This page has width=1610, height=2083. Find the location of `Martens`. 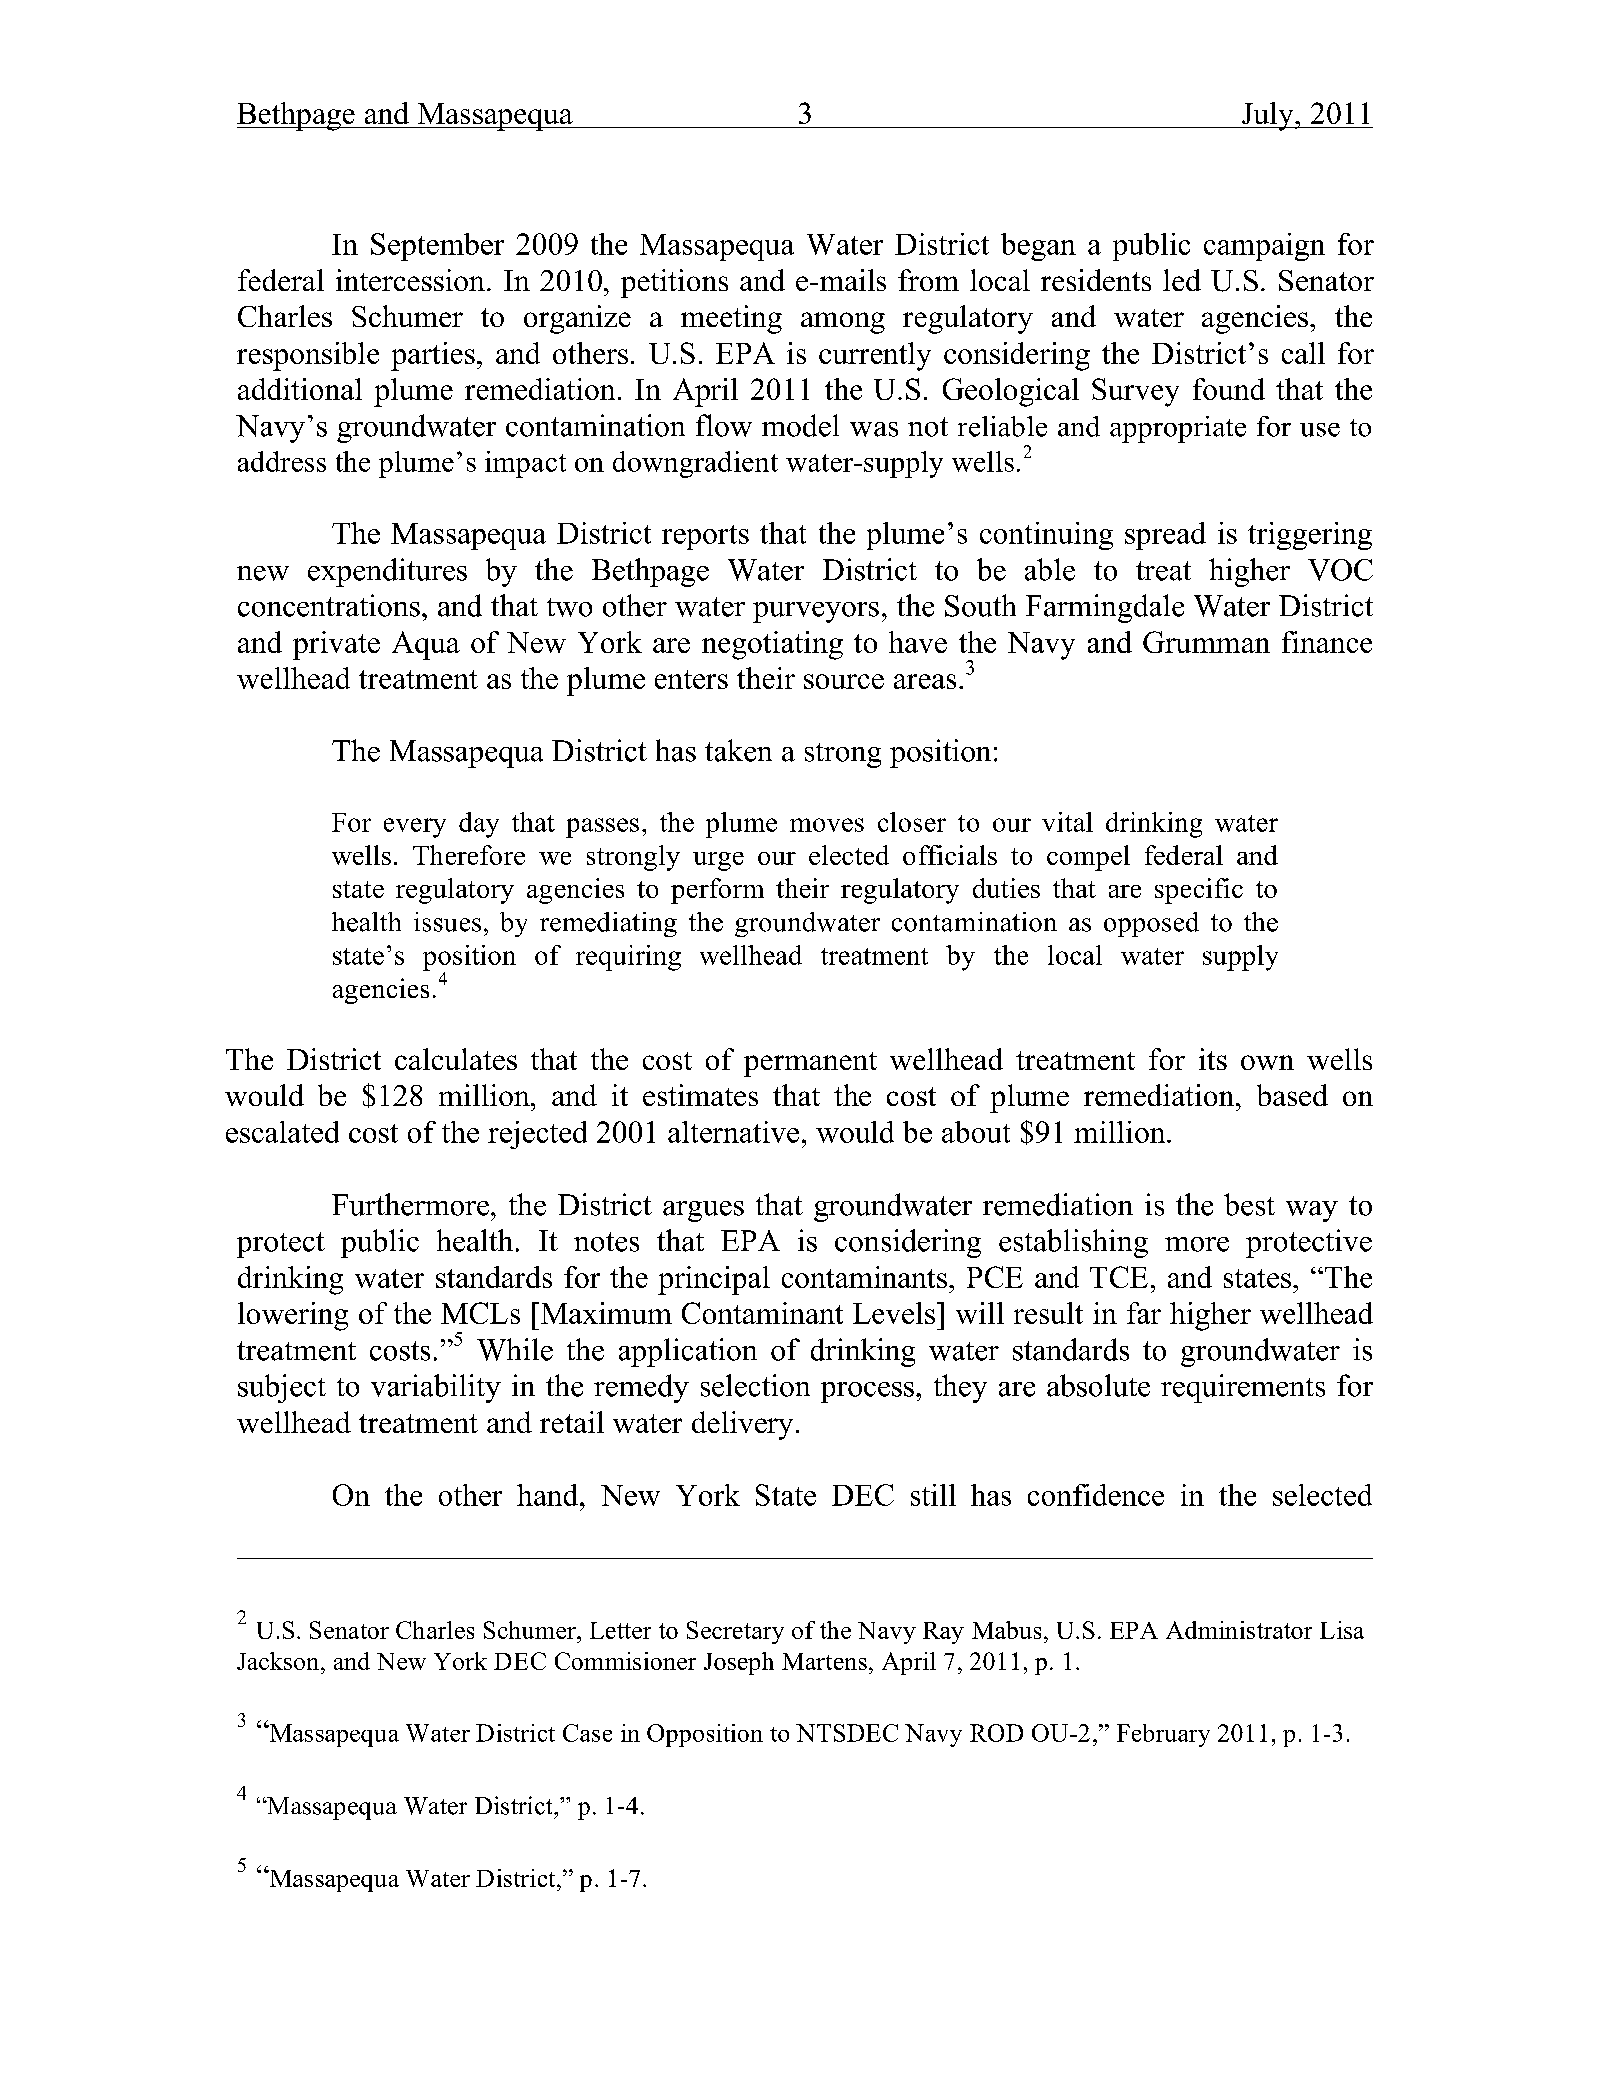

Martens is located at coordinates (824, 1661).
